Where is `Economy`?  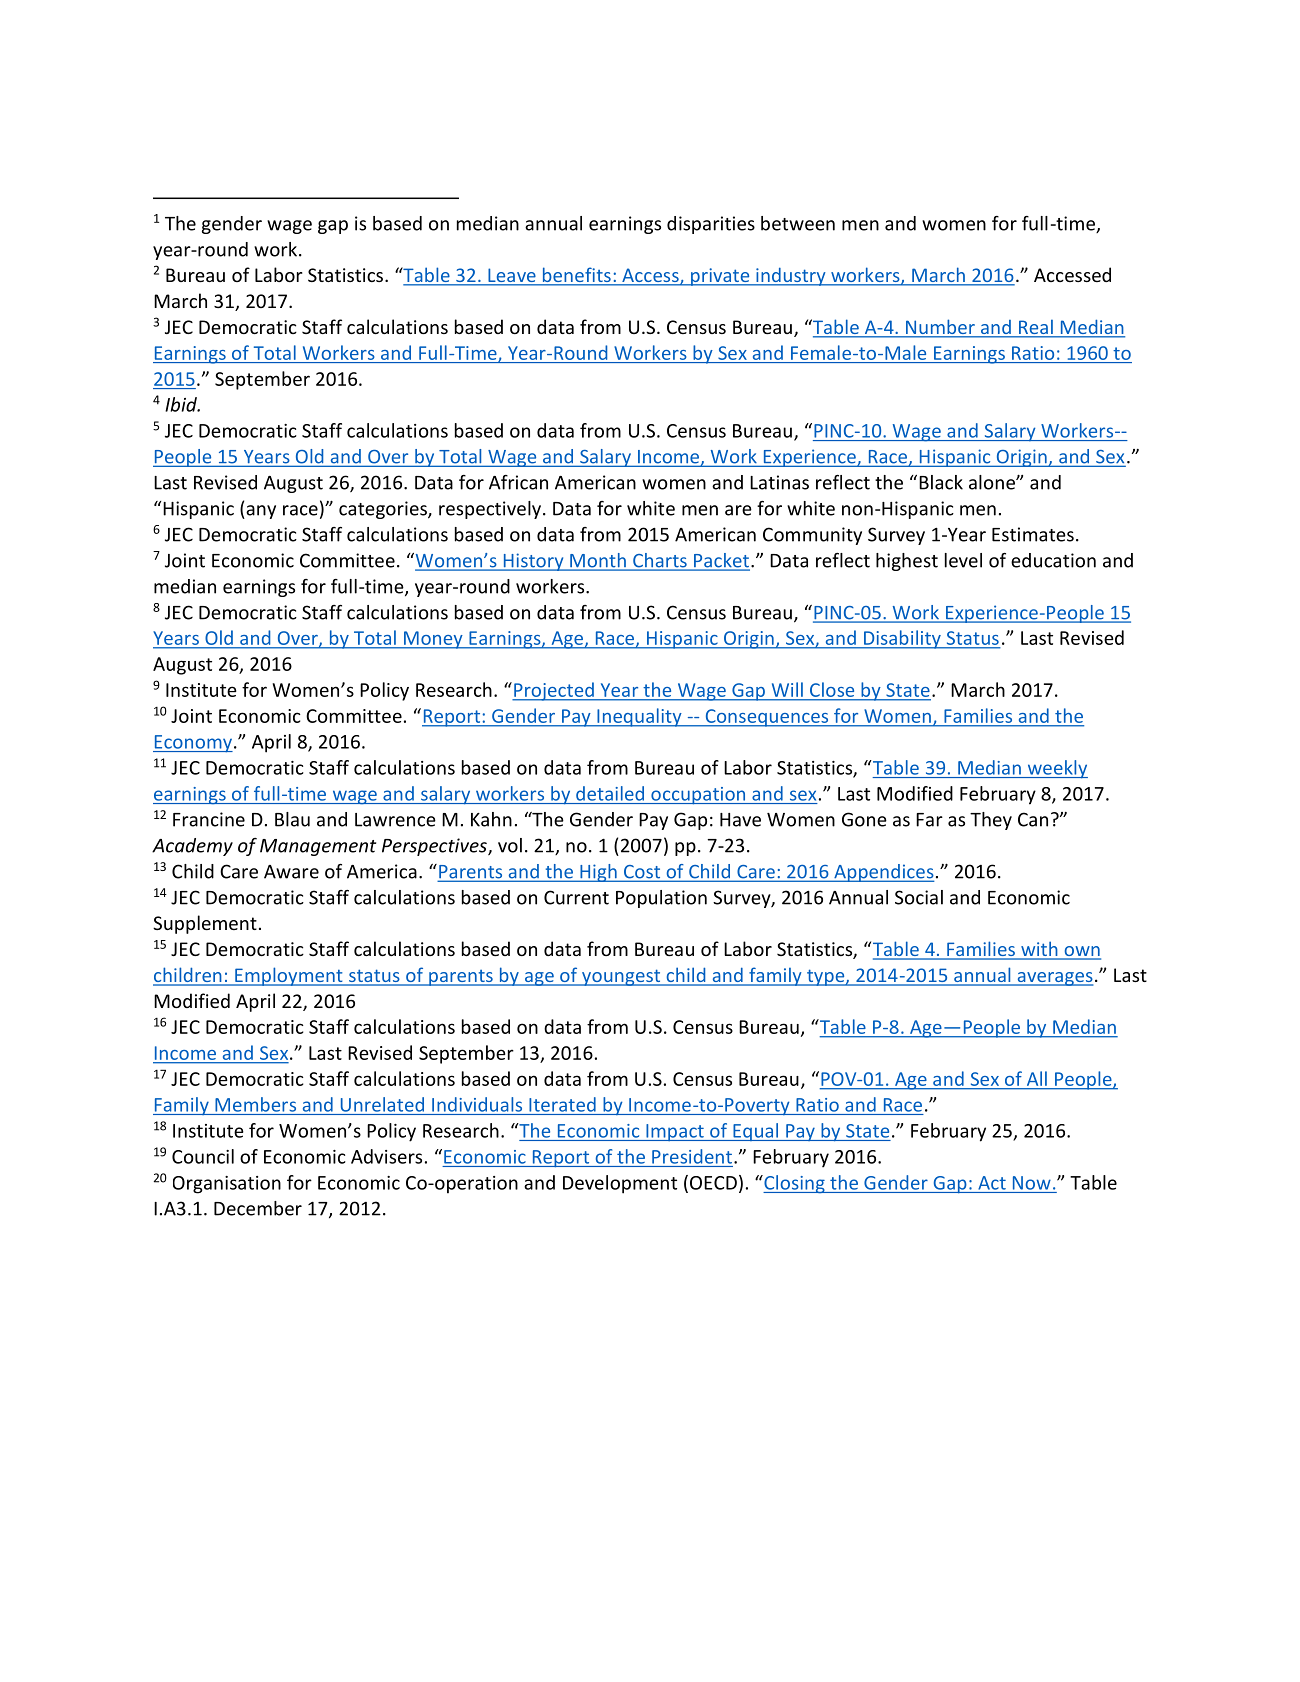 Economy is located at coordinates (193, 744).
